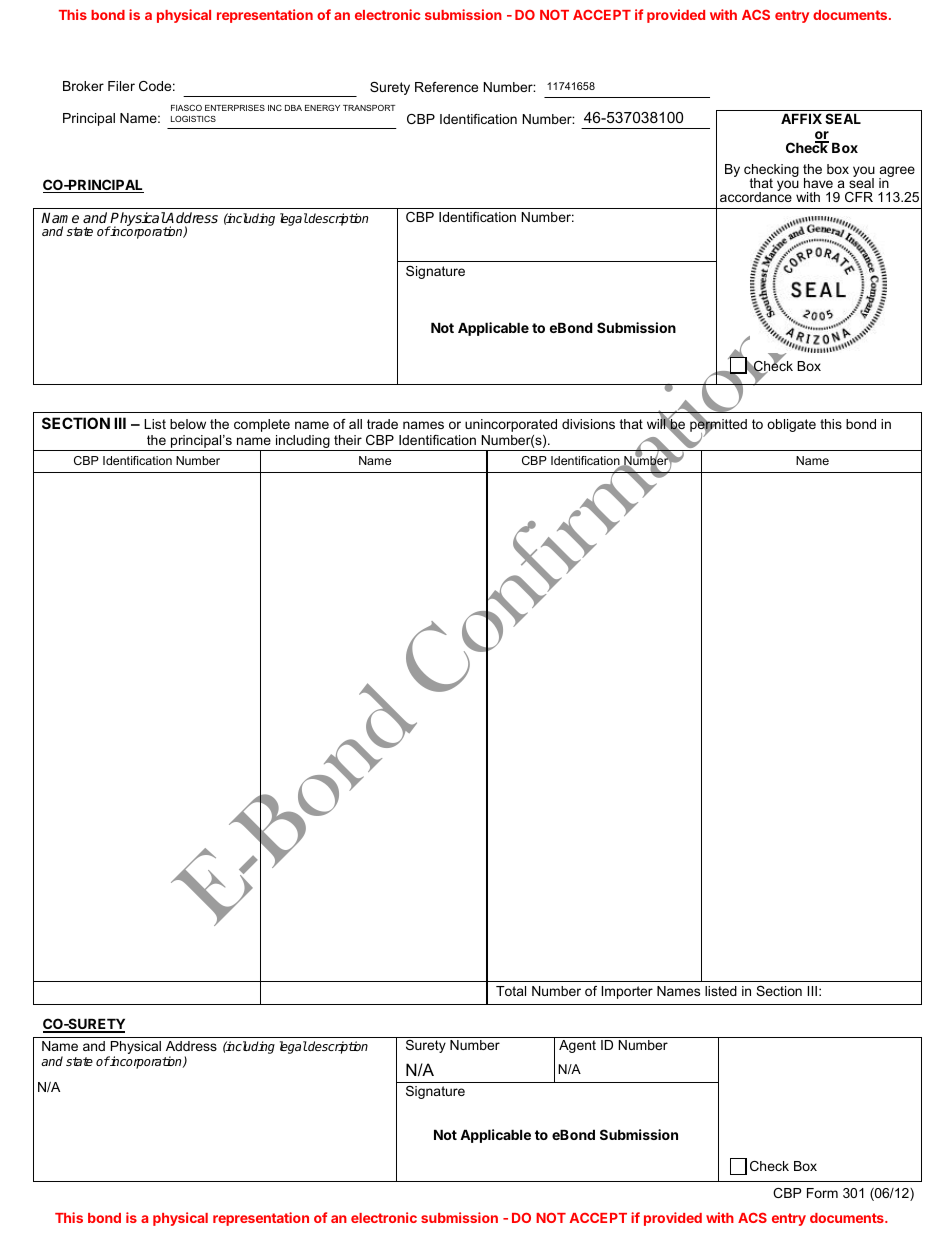  I want to click on Reference, so click(446, 87).
